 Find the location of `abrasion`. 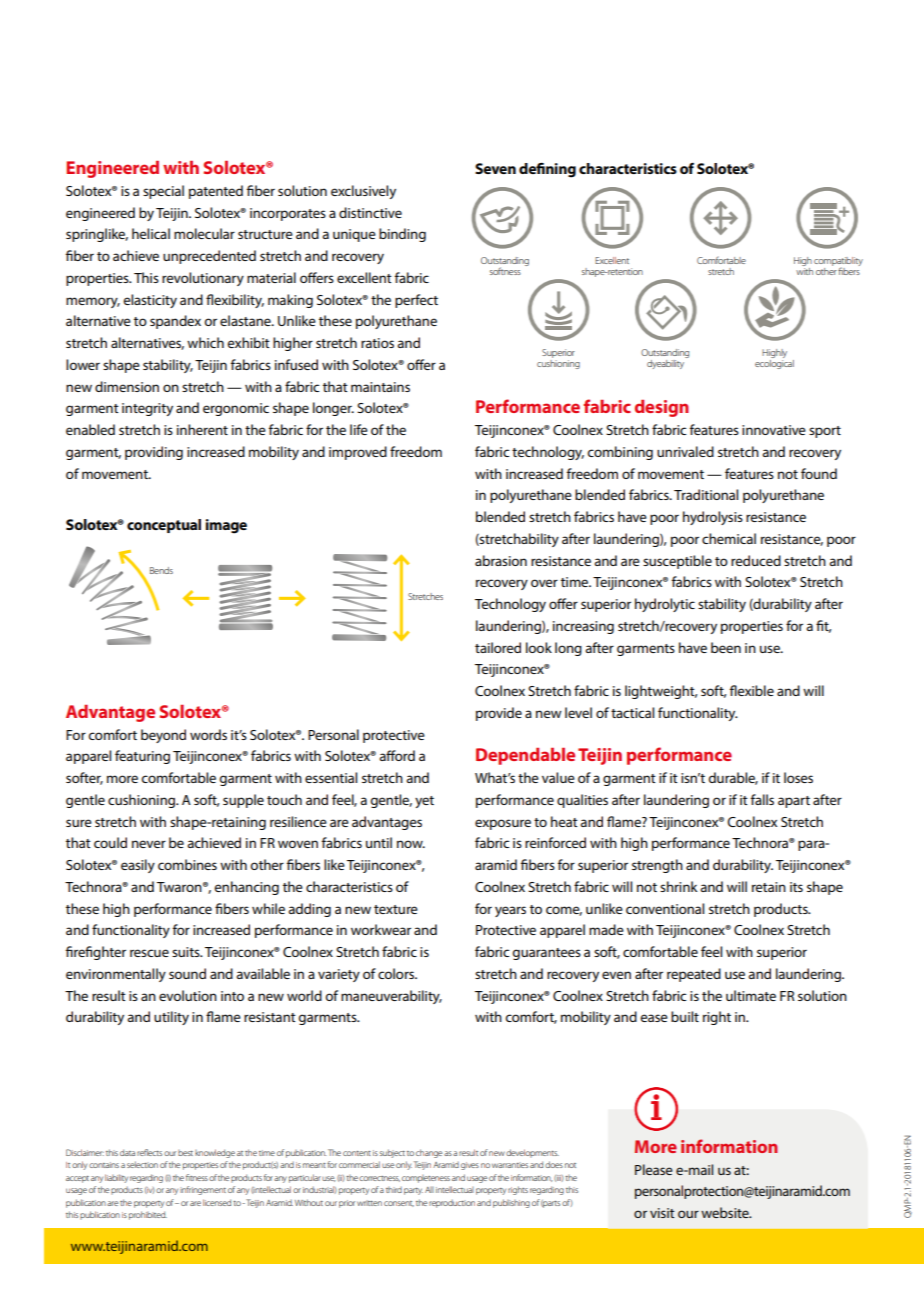

abrasion is located at coordinates (501, 560).
